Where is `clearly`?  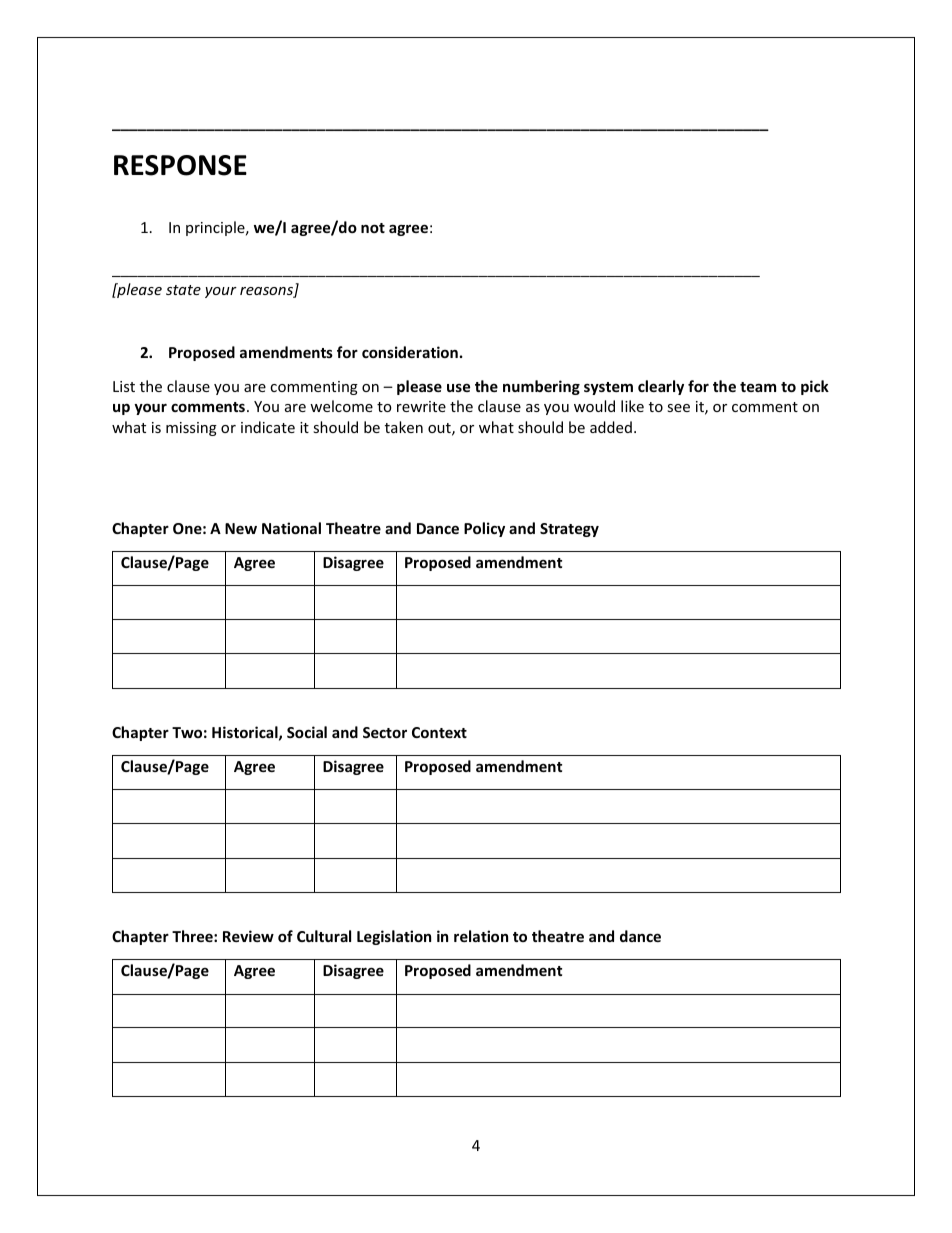 clearly is located at coordinates (661, 387).
